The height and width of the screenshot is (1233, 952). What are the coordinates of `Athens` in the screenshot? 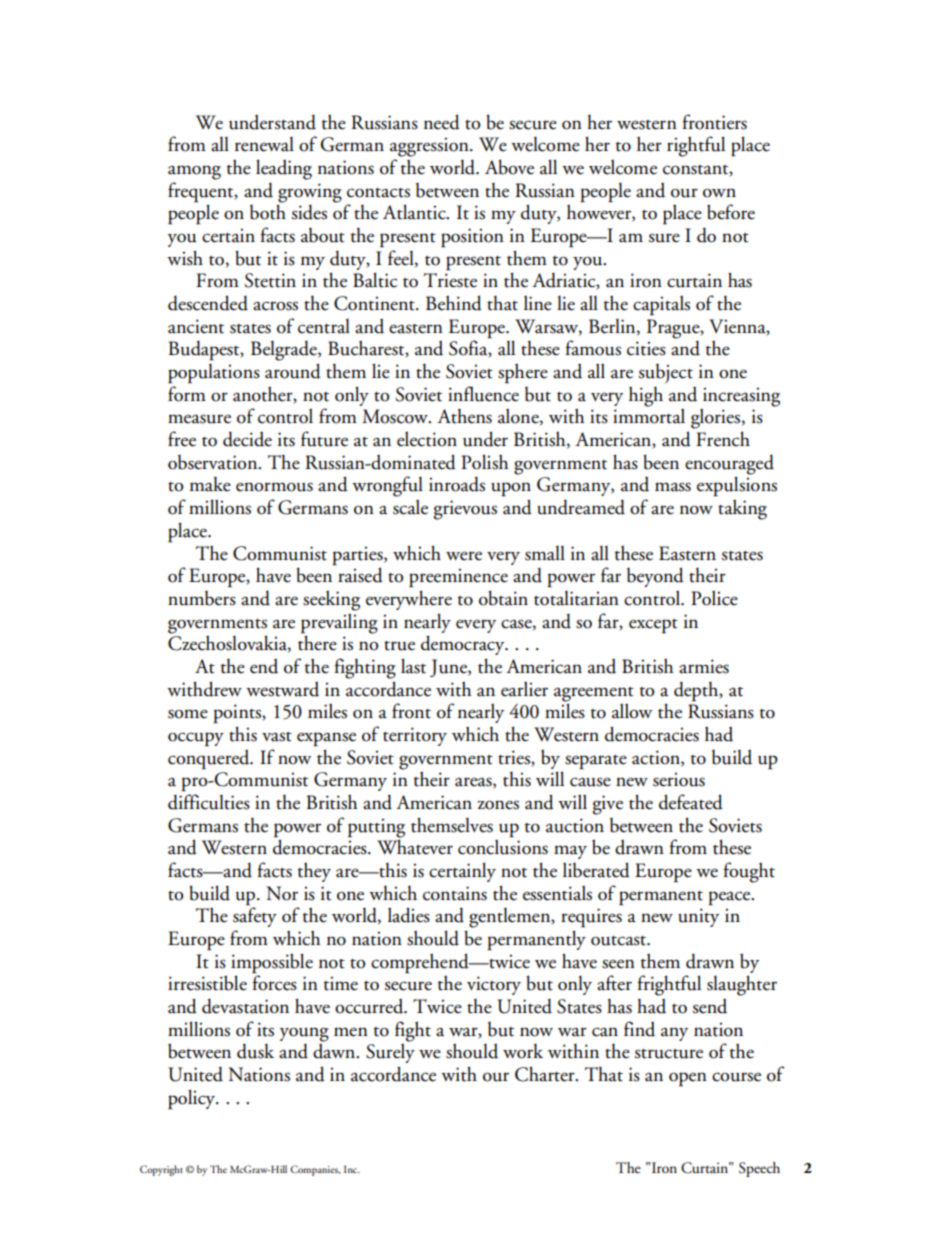 It's located at (464, 416).
